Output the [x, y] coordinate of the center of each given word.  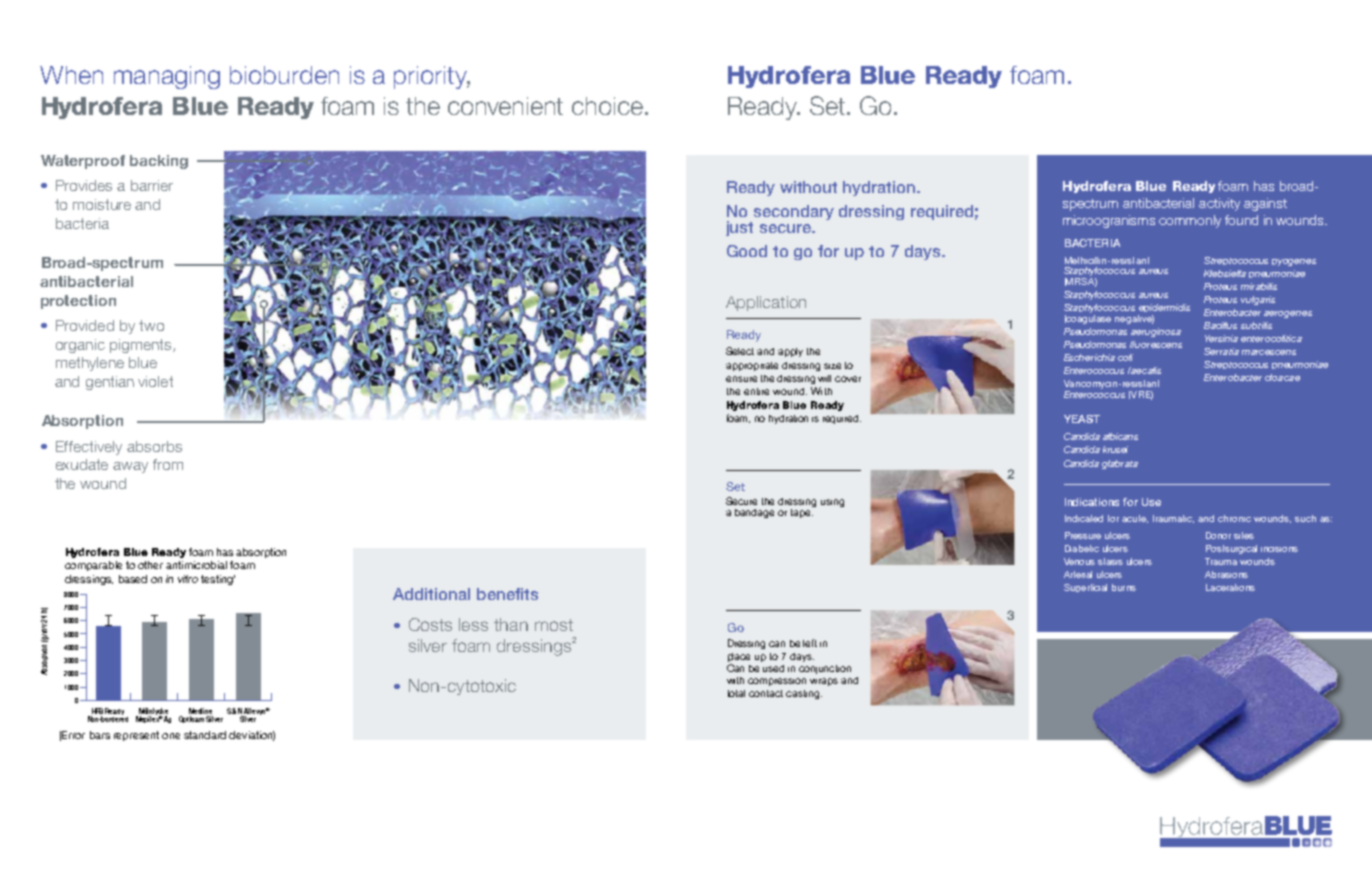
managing [167, 77]
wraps [824, 682]
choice [607, 106]
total [736, 693]
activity [1219, 204]
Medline [201, 712]
